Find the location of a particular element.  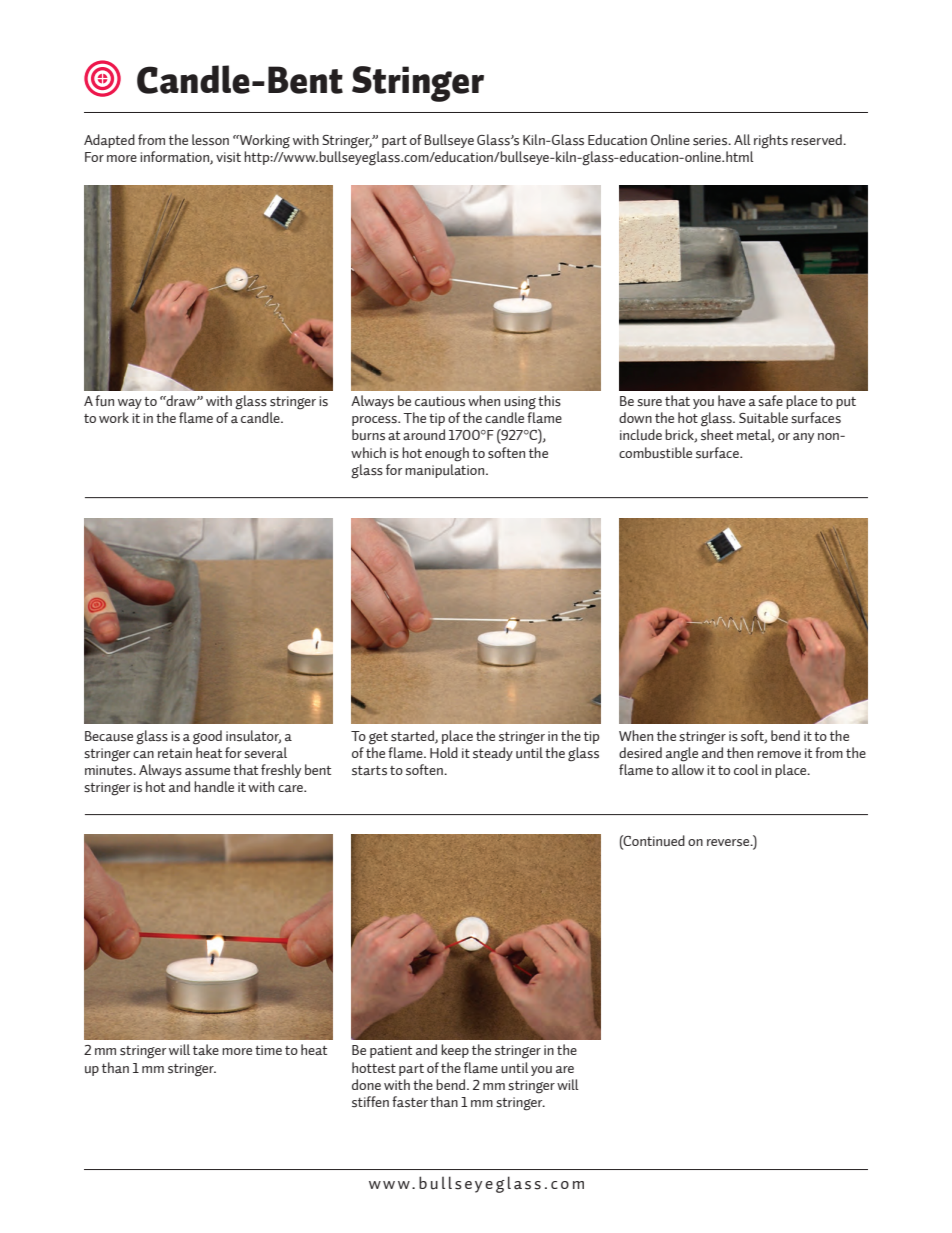

sheet is located at coordinates (717, 435).
